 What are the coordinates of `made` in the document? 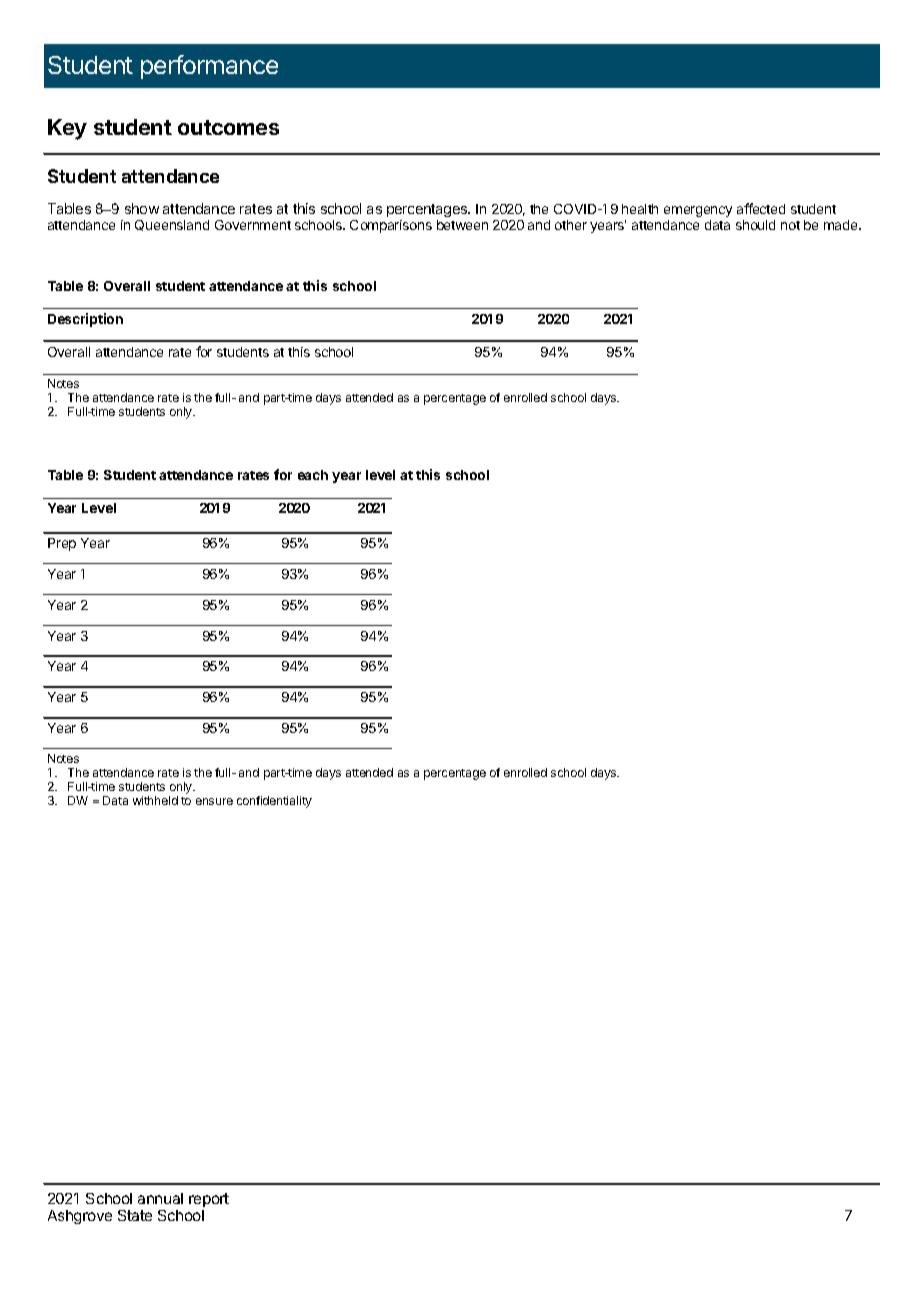 It's located at (842, 225).
